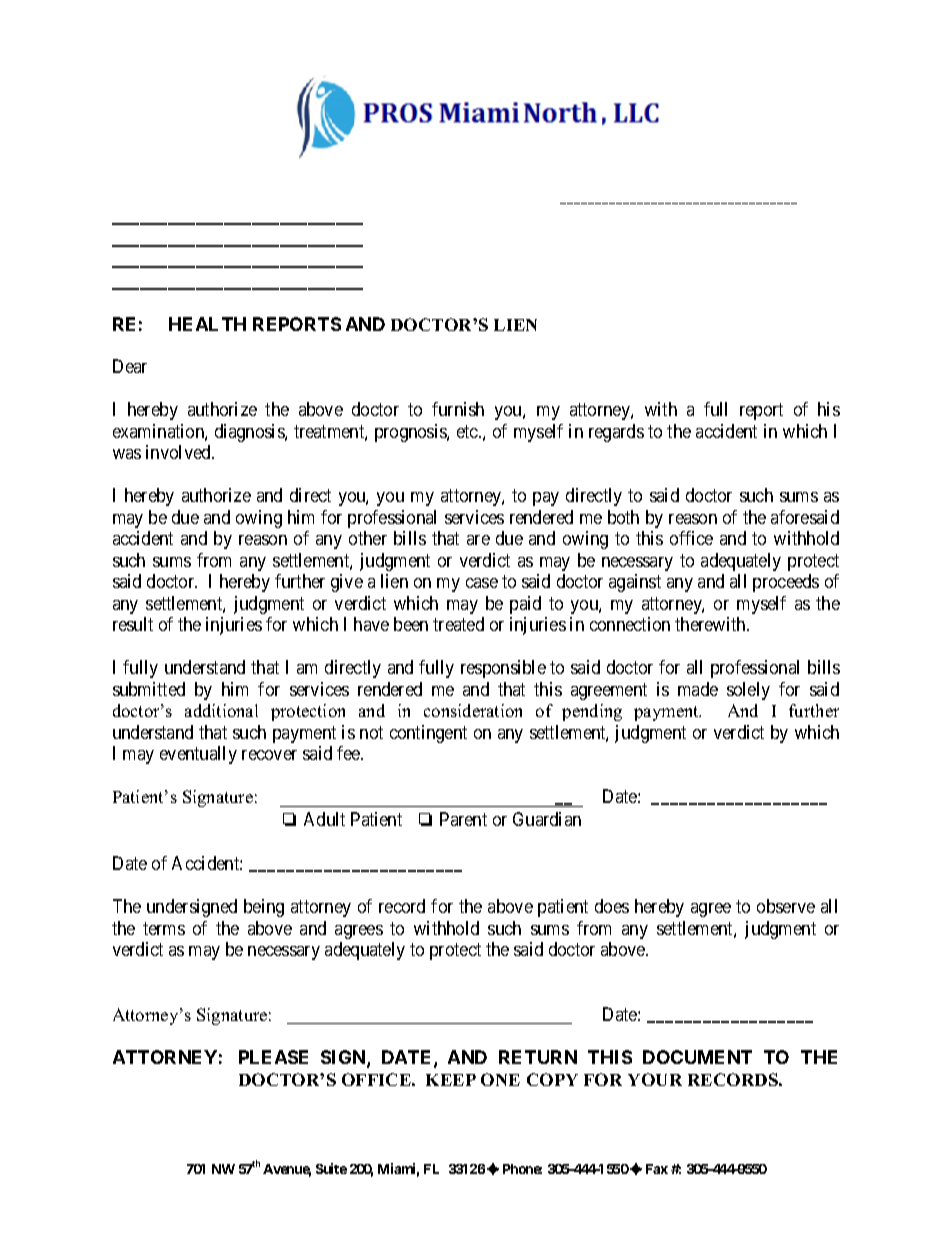 The image size is (952, 1233). I want to click on eventually, so click(198, 755).
